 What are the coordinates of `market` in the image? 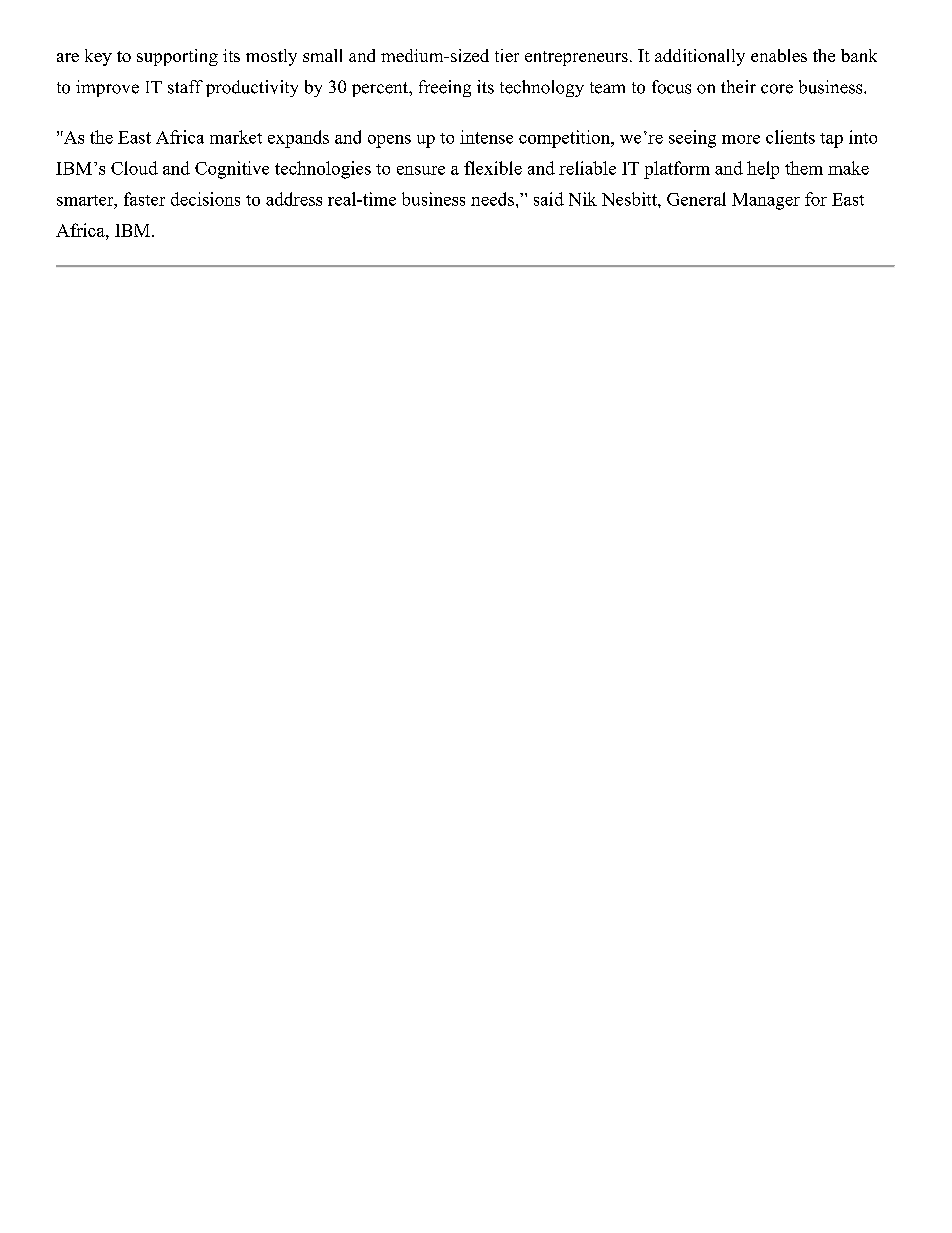 It's located at (236, 137).
